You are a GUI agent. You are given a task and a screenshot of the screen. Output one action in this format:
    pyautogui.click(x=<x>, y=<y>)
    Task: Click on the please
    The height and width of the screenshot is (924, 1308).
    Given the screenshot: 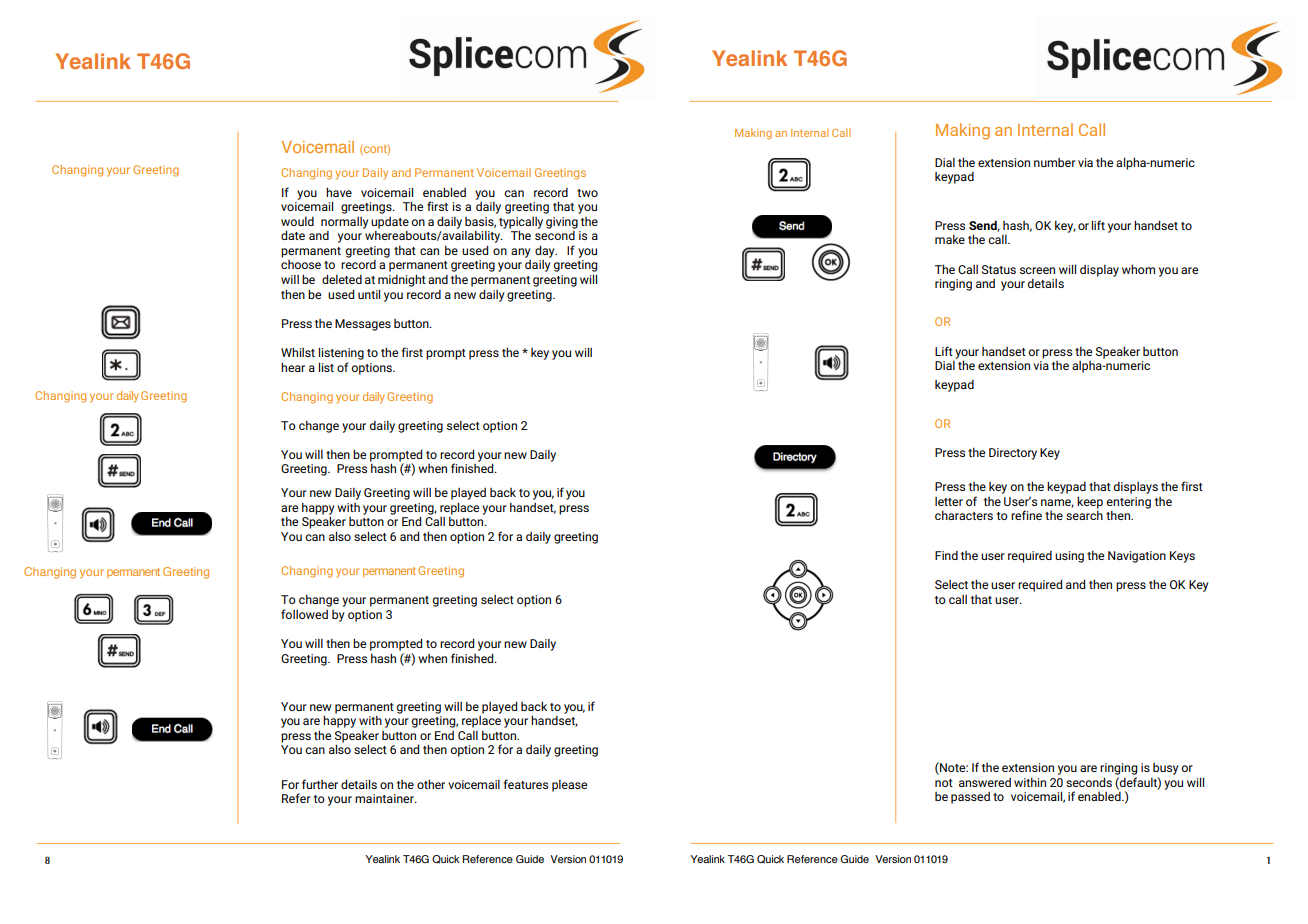 What is the action you would take?
    pyautogui.click(x=569, y=786)
